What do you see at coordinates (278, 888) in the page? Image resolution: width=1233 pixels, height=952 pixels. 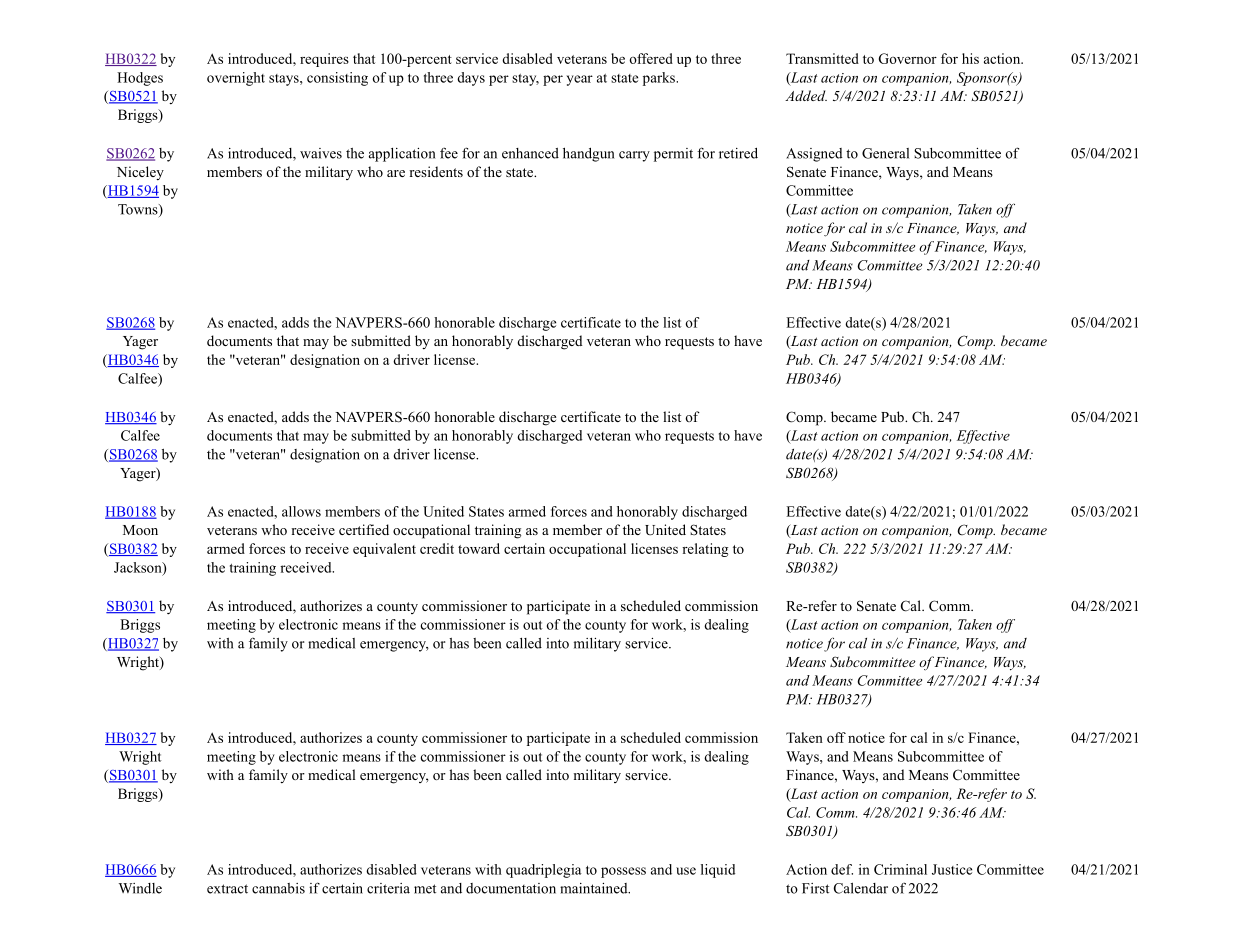 I see `cannabis` at bounding box center [278, 888].
